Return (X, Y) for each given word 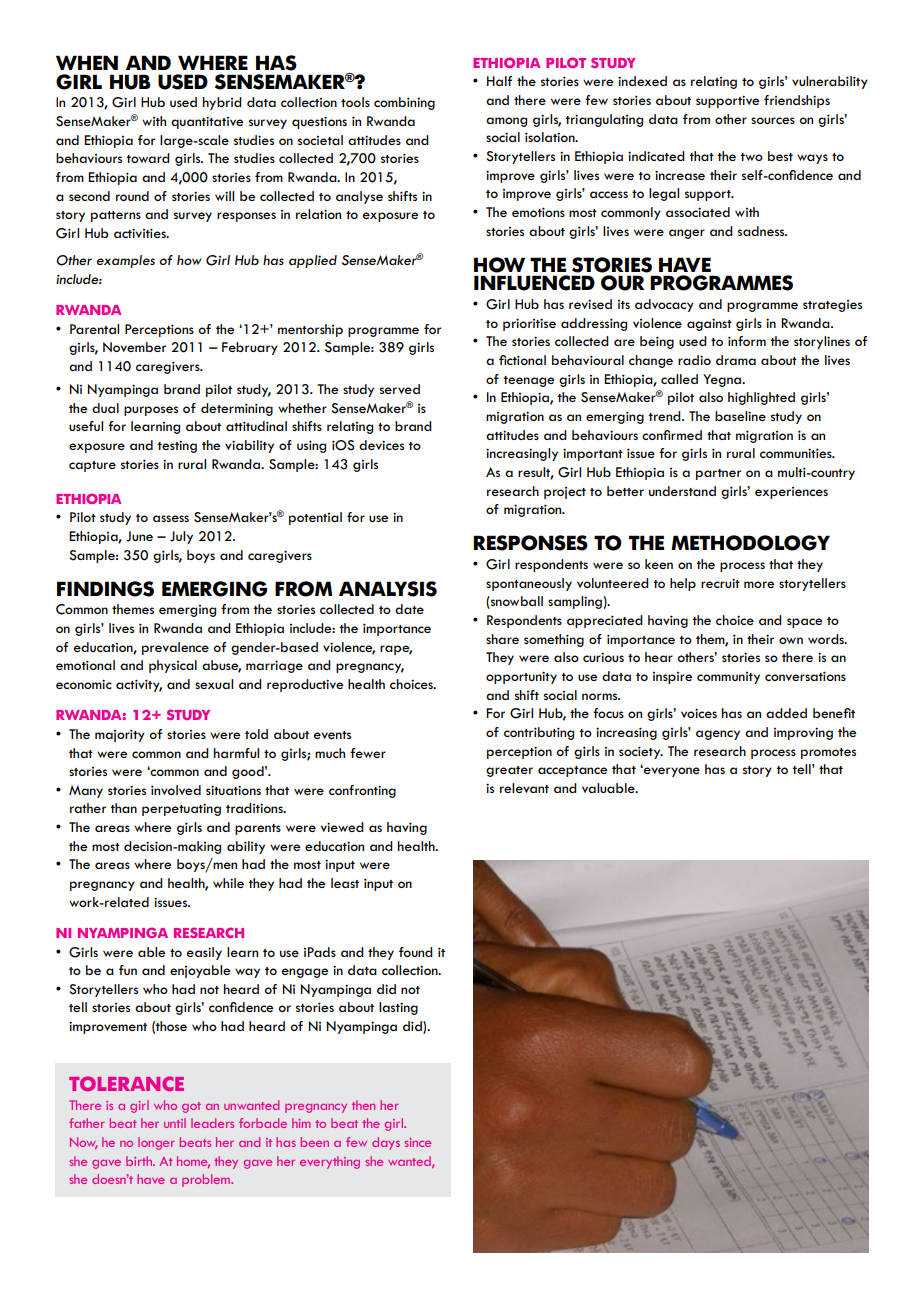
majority (120, 735)
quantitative (207, 122)
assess (171, 518)
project (565, 493)
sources (773, 120)
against (709, 324)
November (134, 347)
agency (718, 735)
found (416, 952)
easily (204, 953)
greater (509, 771)
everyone (671, 771)
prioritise (529, 324)
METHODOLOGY (750, 543)
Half (499, 81)
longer (156, 1143)
